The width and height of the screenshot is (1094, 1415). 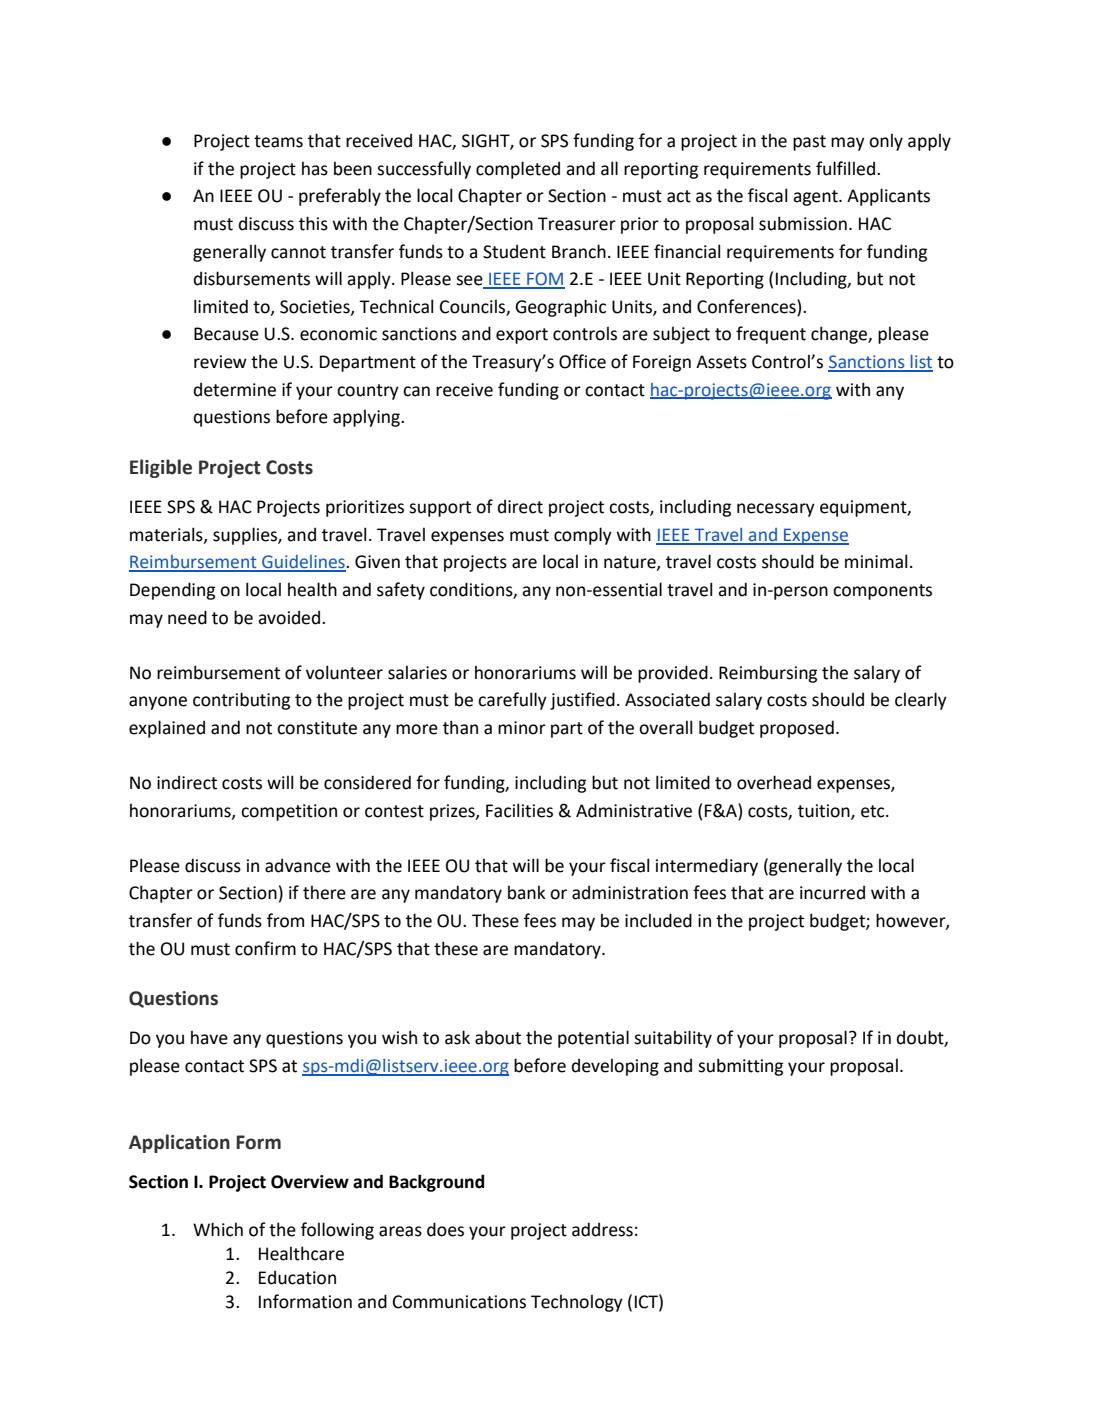 I want to click on completed, so click(x=518, y=170).
